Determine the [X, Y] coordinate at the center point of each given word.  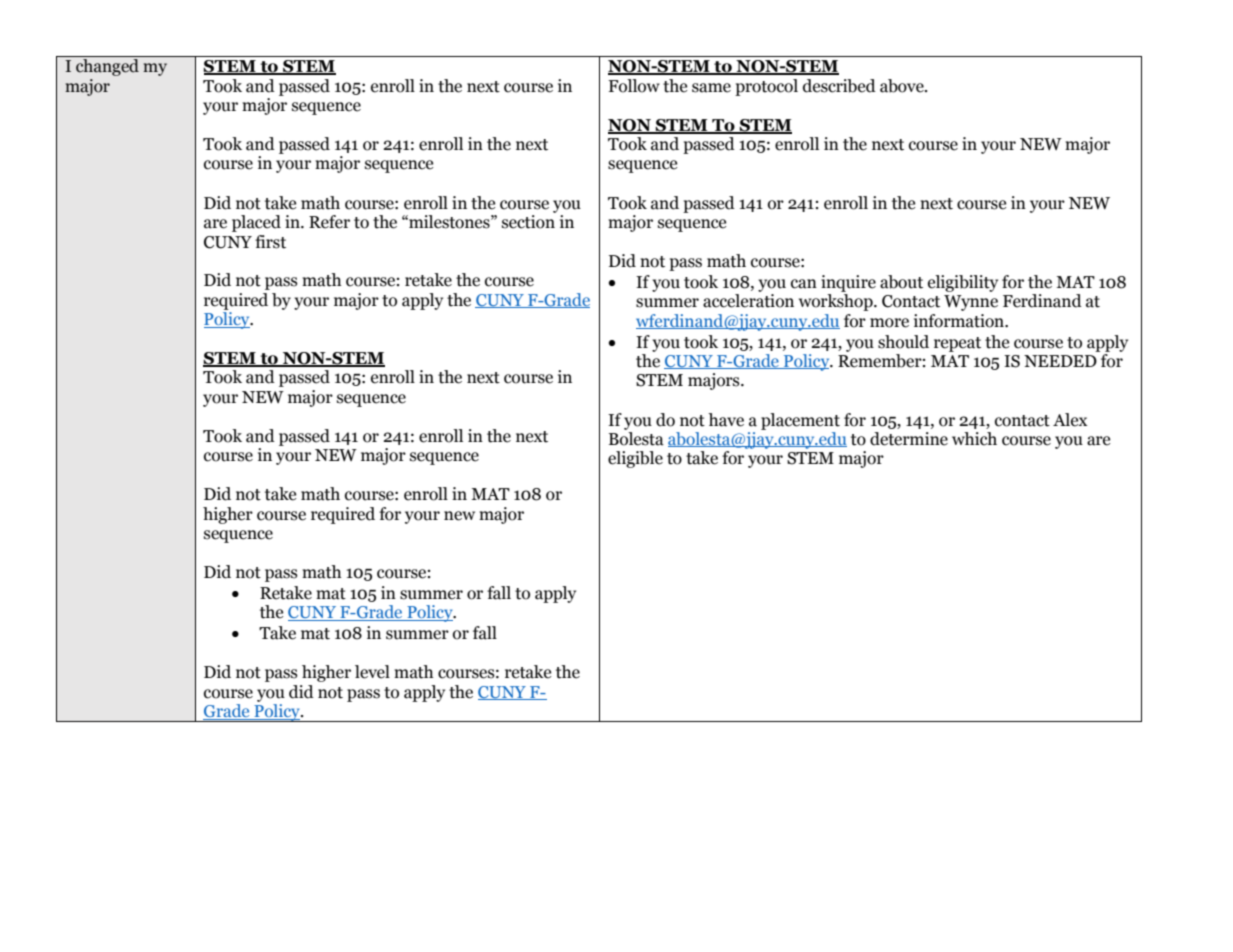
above [903, 86]
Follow [634, 86]
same [711, 88]
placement [800, 421]
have [726, 420]
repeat [957, 344]
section [528, 222]
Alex [1070, 420]
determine [909, 439]
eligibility [963, 283]
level [372, 672]
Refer [329, 222]
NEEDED [1060, 361]
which [974, 439]
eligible [635, 459]
